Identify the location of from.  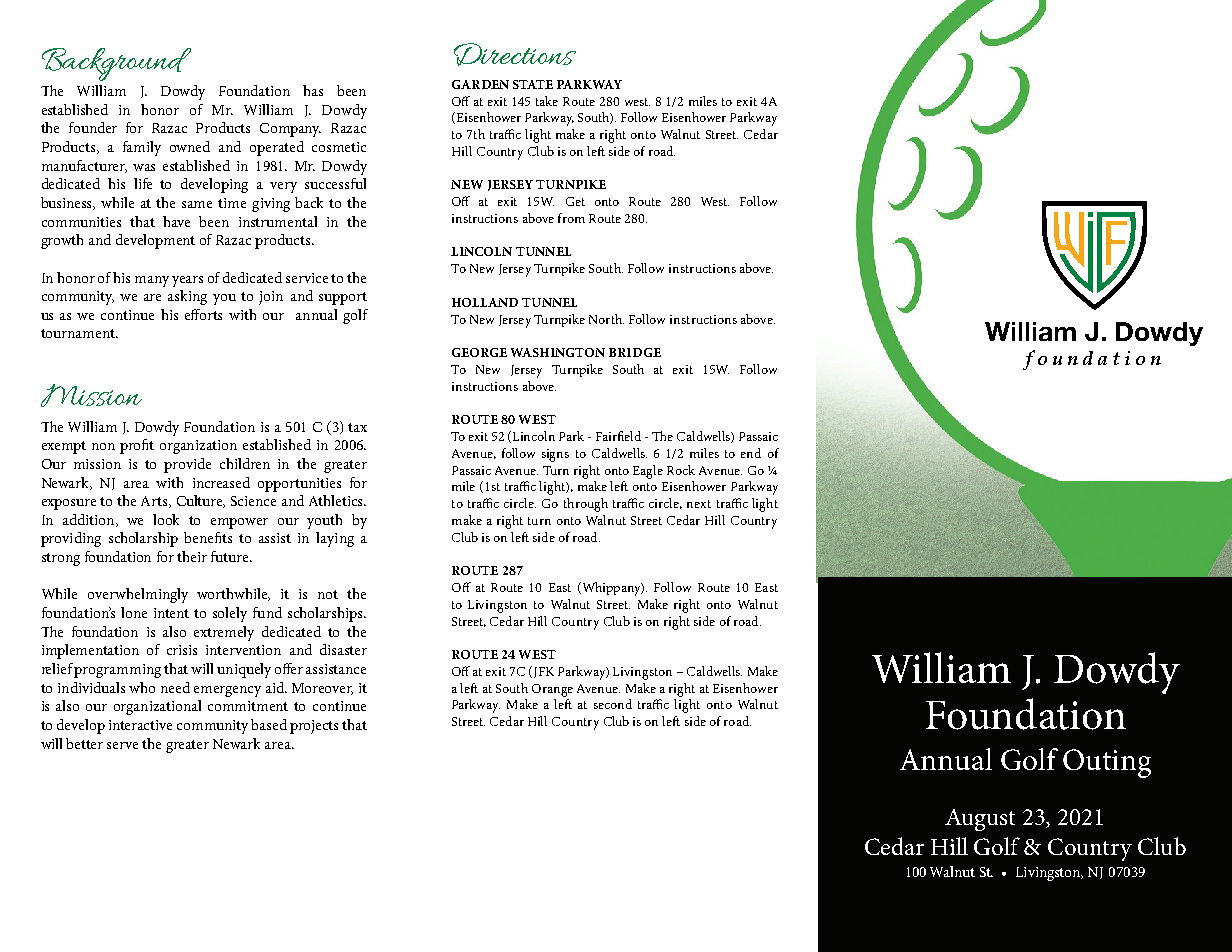
(571, 218).
